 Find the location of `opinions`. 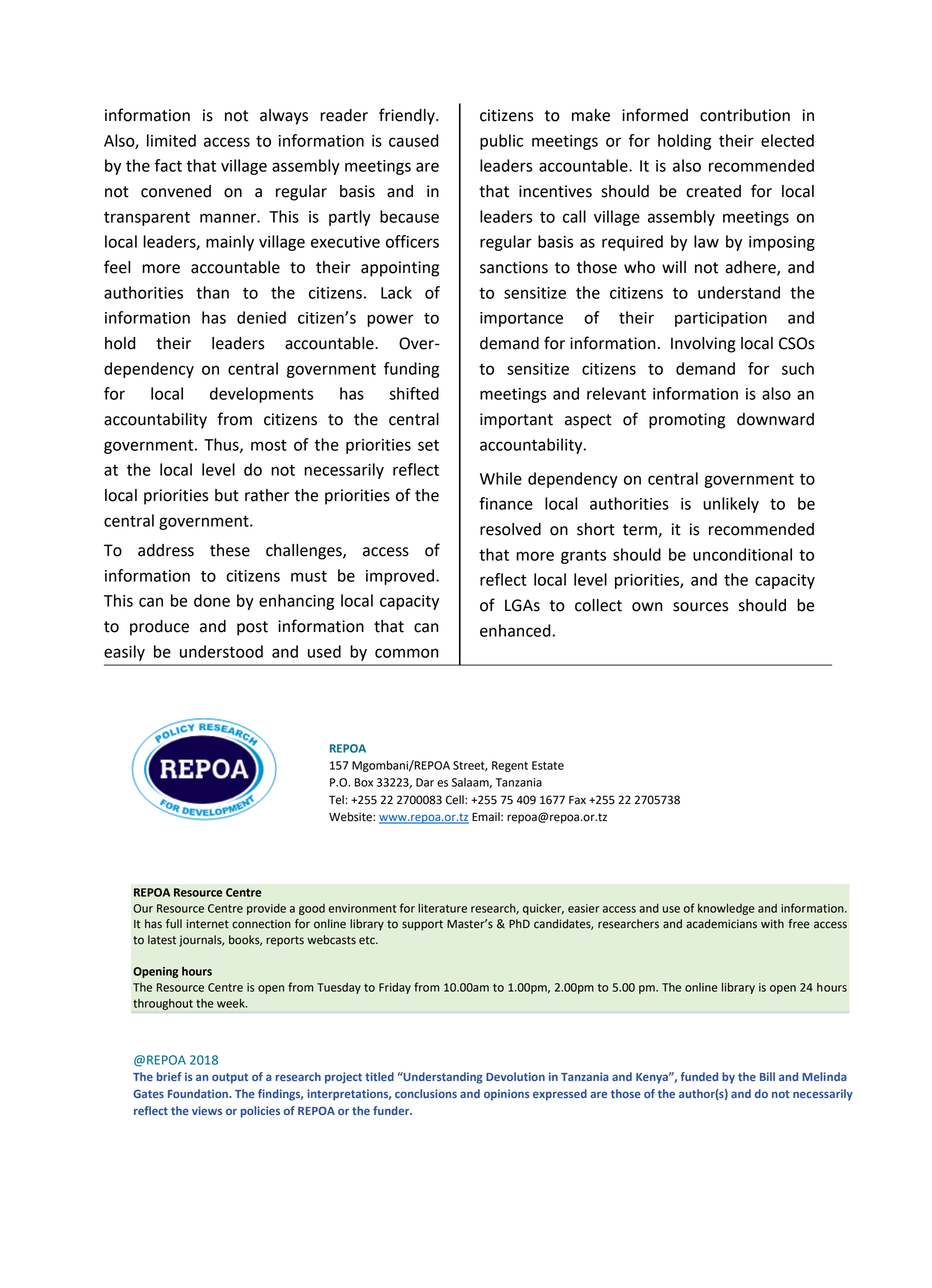

opinions is located at coordinates (506, 1095).
